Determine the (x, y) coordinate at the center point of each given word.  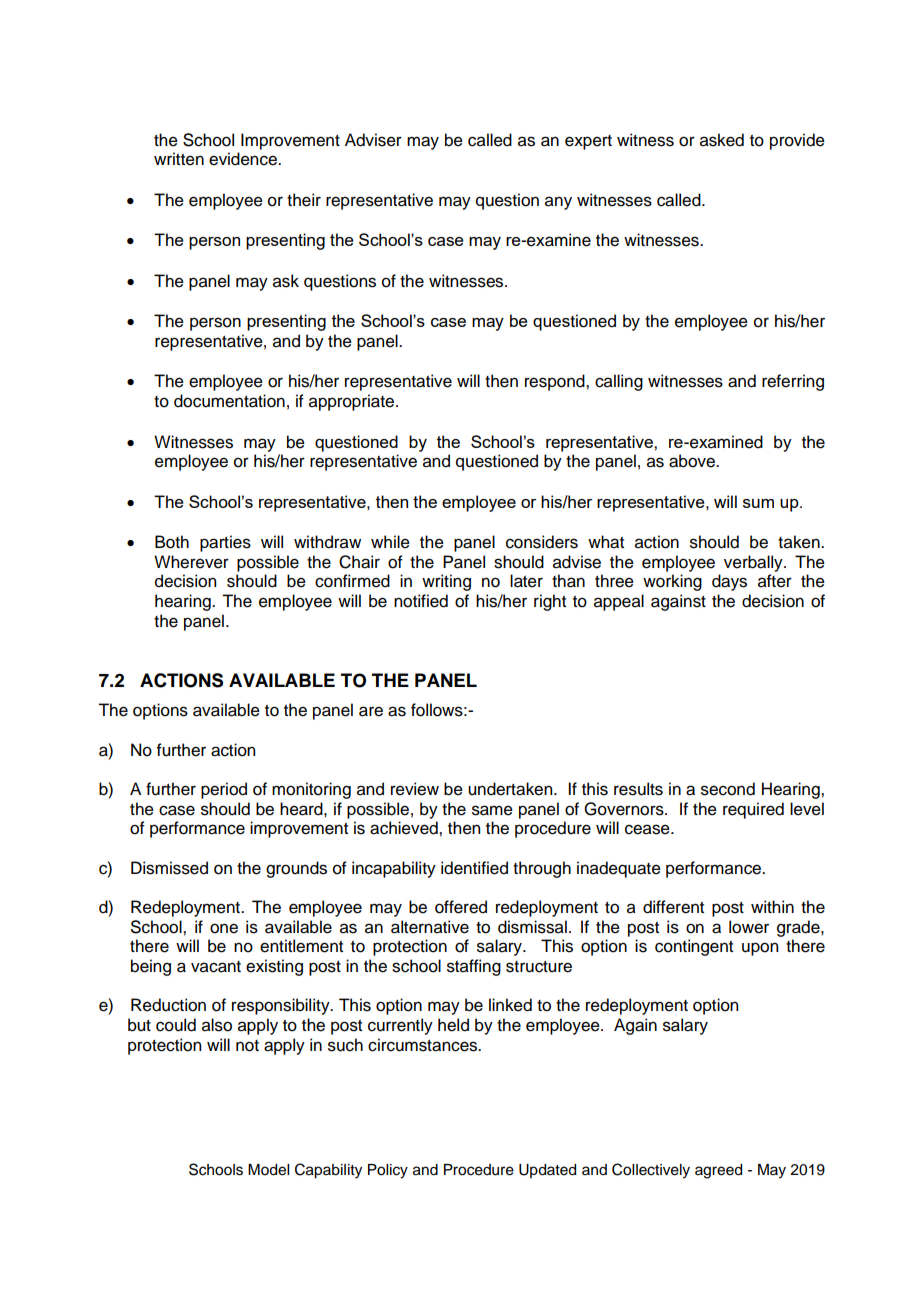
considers (542, 542)
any (558, 203)
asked (722, 140)
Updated (547, 1171)
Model (268, 1170)
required (753, 810)
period (224, 790)
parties (225, 543)
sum (758, 503)
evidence (244, 159)
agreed (718, 1171)
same (492, 810)
